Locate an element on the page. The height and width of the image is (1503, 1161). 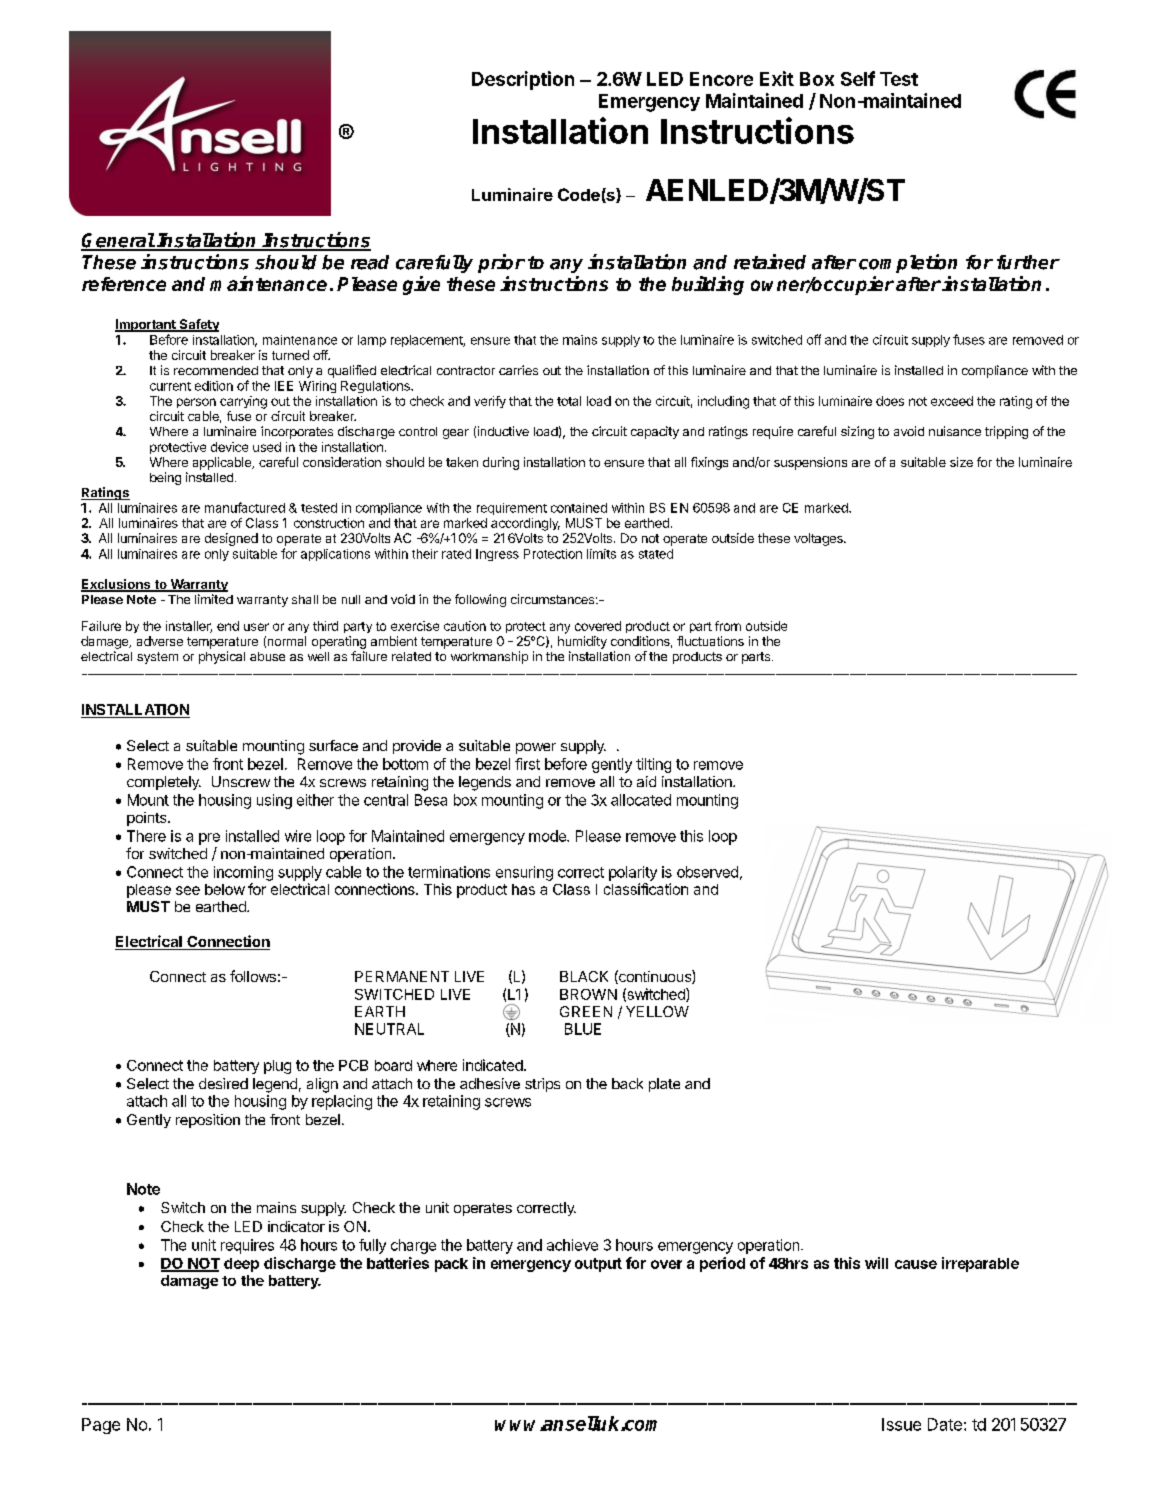
output is located at coordinates (598, 1265).
